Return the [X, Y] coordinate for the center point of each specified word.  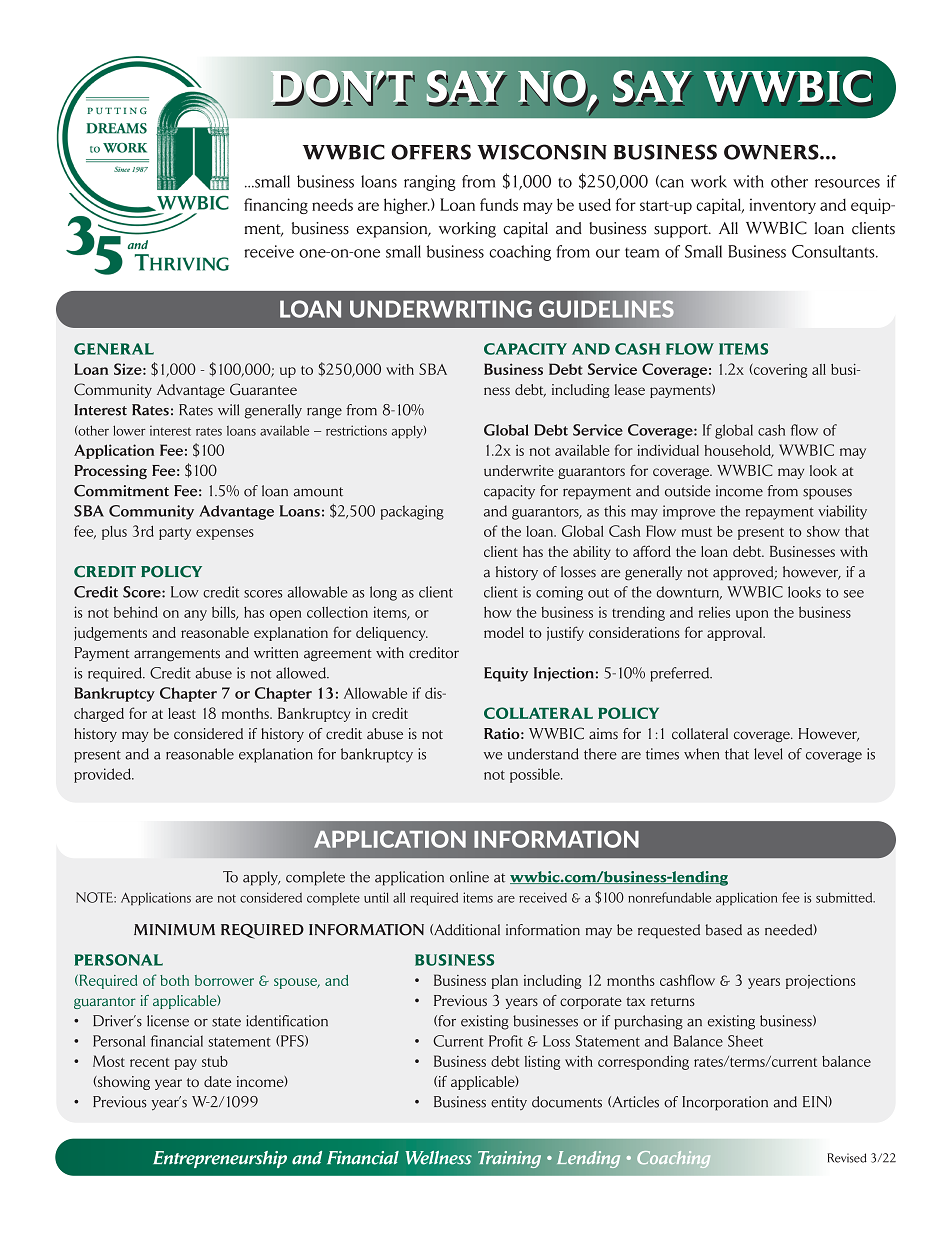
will [228, 409]
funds [499, 204]
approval [736, 634]
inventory [782, 206]
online [469, 877]
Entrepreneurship [220, 1159]
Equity [506, 674]
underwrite [519, 470]
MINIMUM [174, 930]
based [724, 930]
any [195, 615]
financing [276, 206]
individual [668, 450]
